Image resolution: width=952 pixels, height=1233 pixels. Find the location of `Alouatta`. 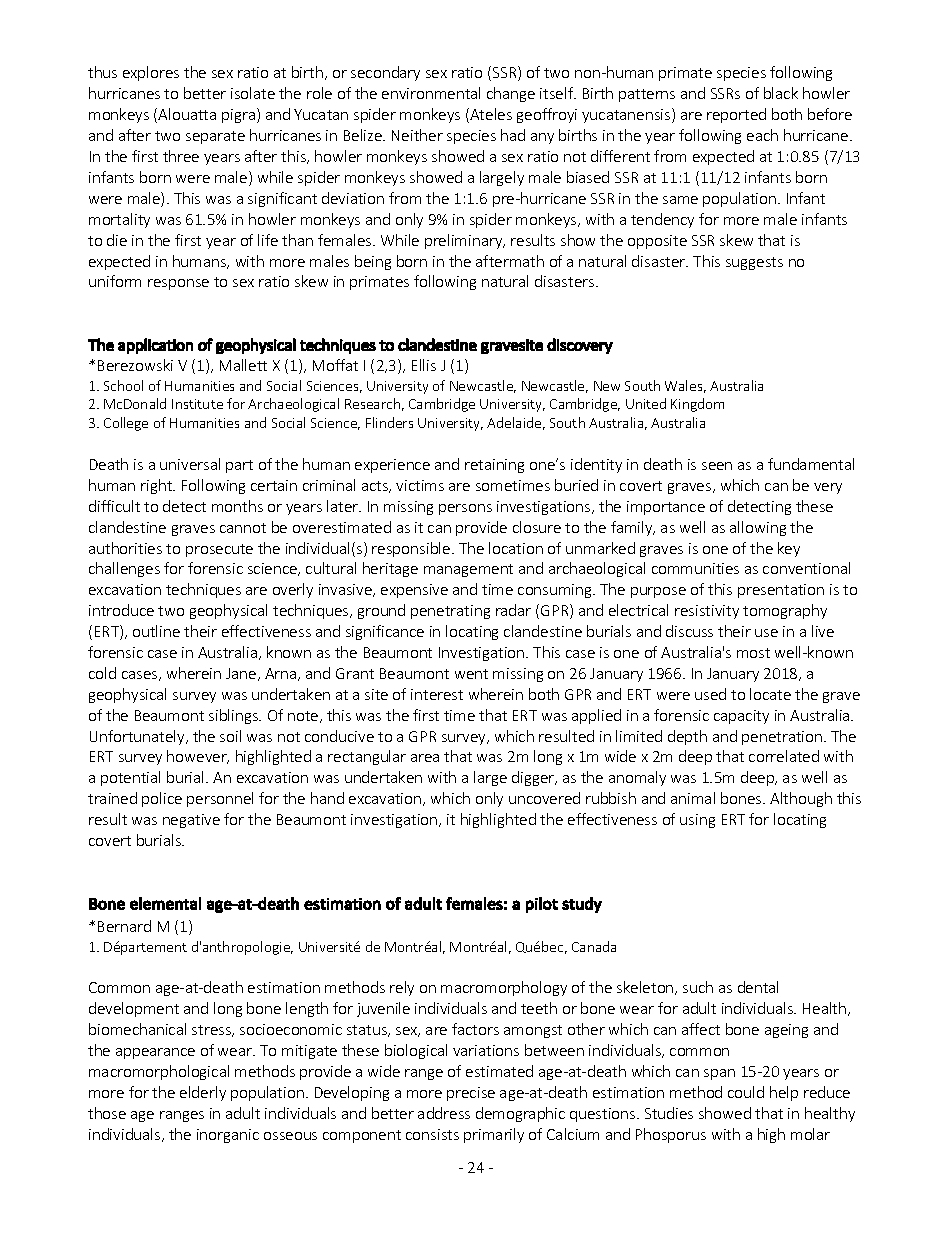

Alouatta is located at coordinates (187, 114).
